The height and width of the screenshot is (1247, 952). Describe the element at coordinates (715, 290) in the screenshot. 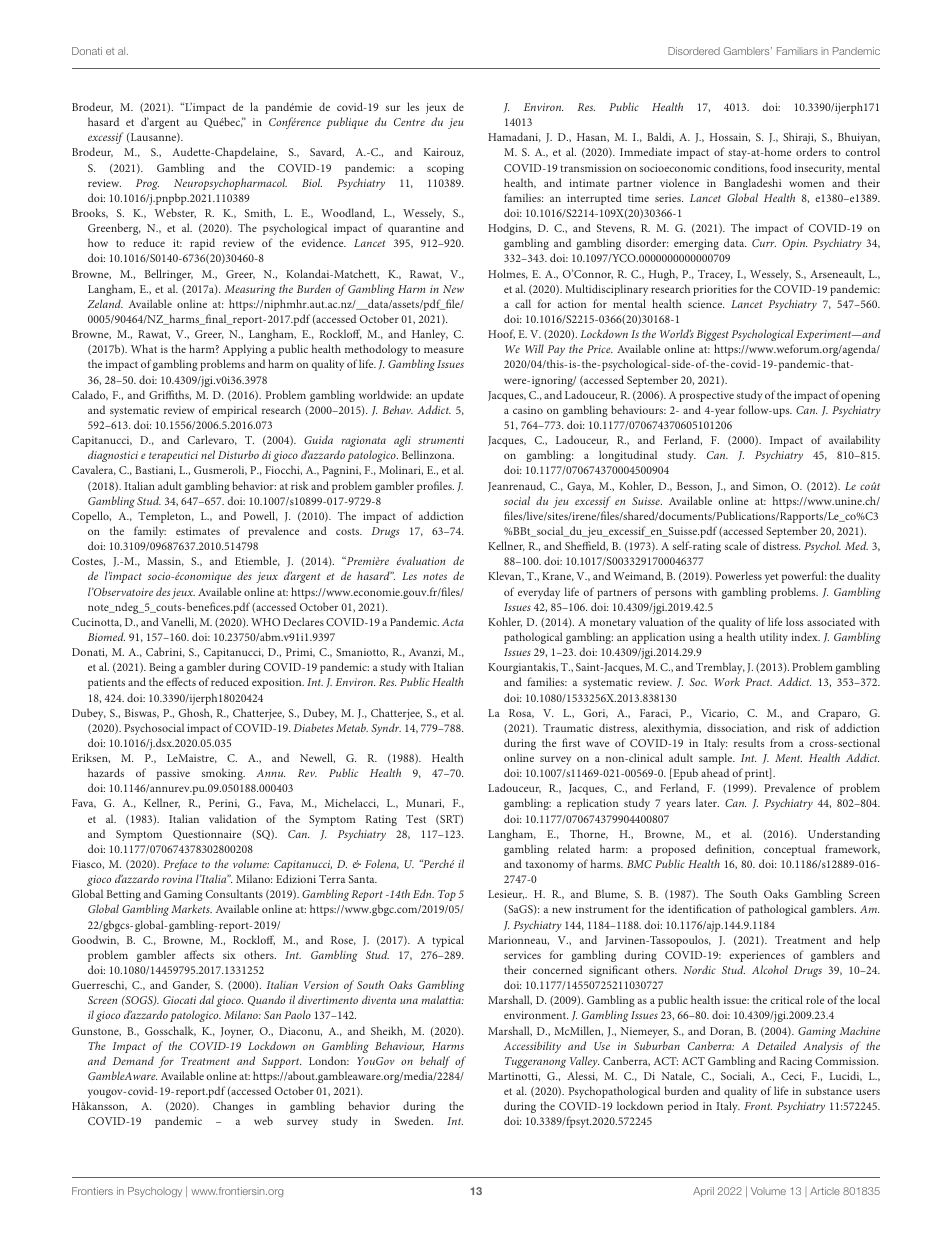

I see `priorities` at that location.
